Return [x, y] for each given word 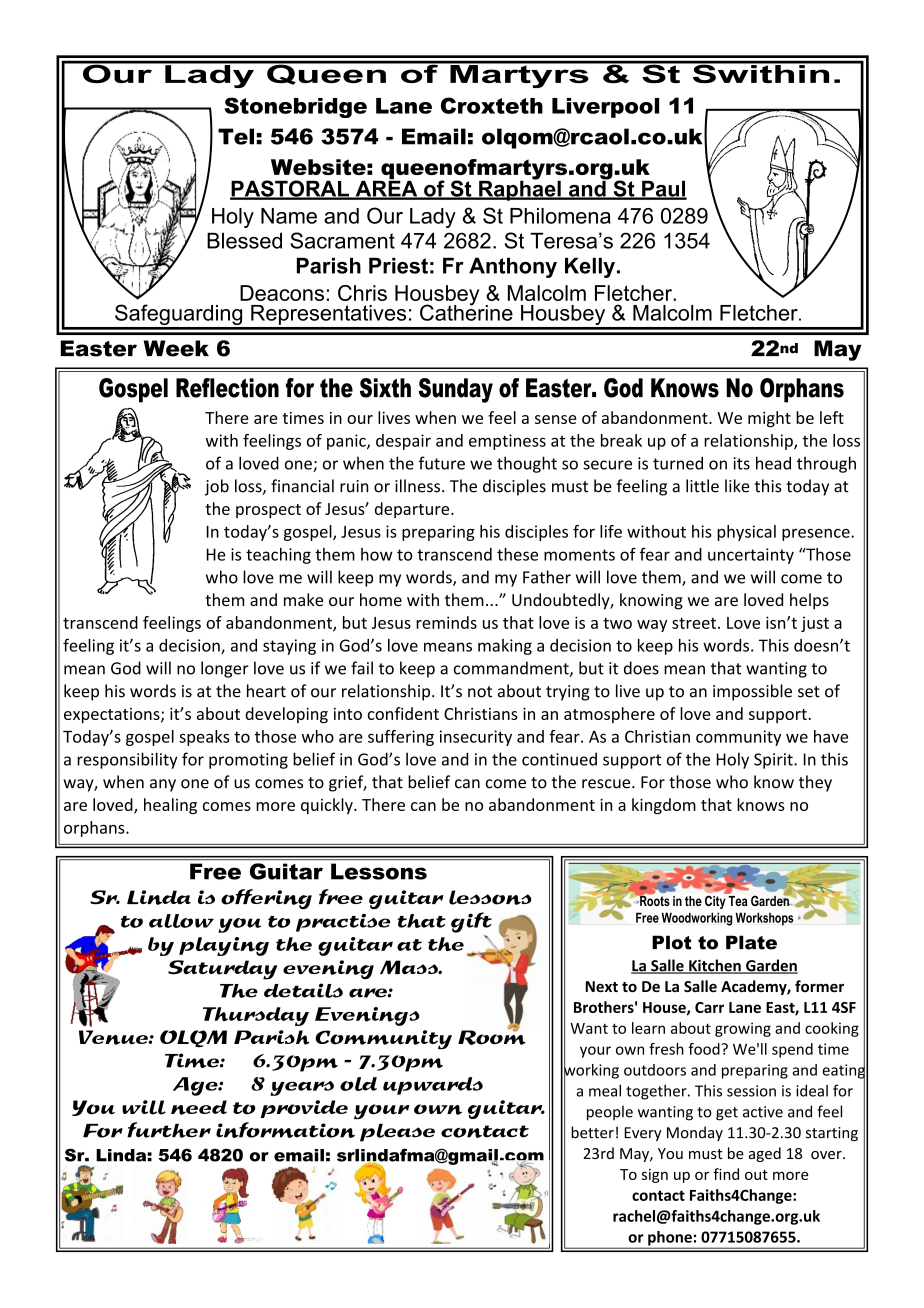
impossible [752, 692]
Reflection [227, 388]
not [480, 692]
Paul [663, 189]
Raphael [520, 189]
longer [225, 669]
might [769, 419]
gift [471, 922]
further [169, 1130]
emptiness [507, 442]
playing [224, 946]
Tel [236, 136]
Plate [751, 942]
